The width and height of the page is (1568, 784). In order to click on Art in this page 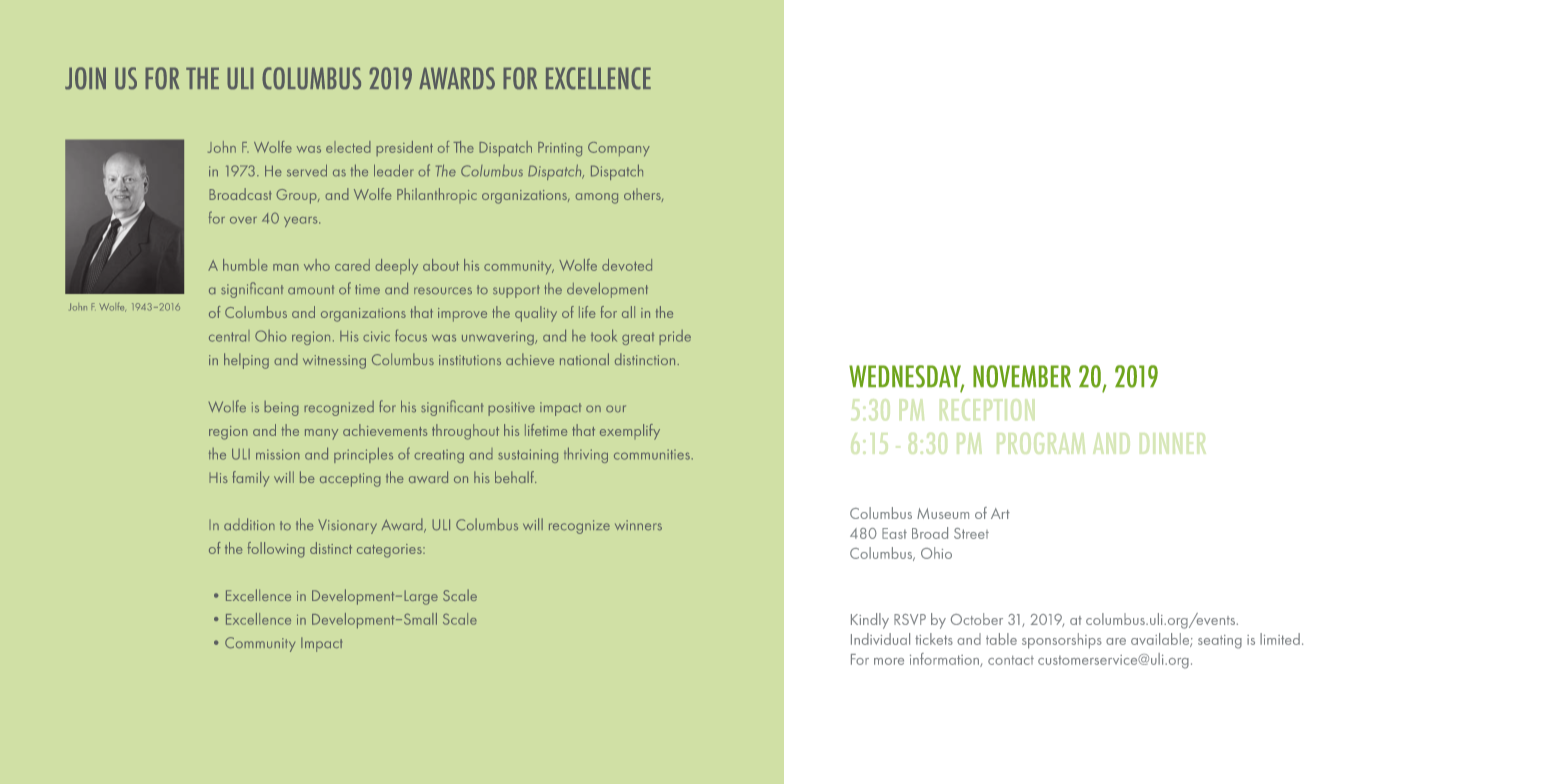, I will do `click(1000, 513)`.
